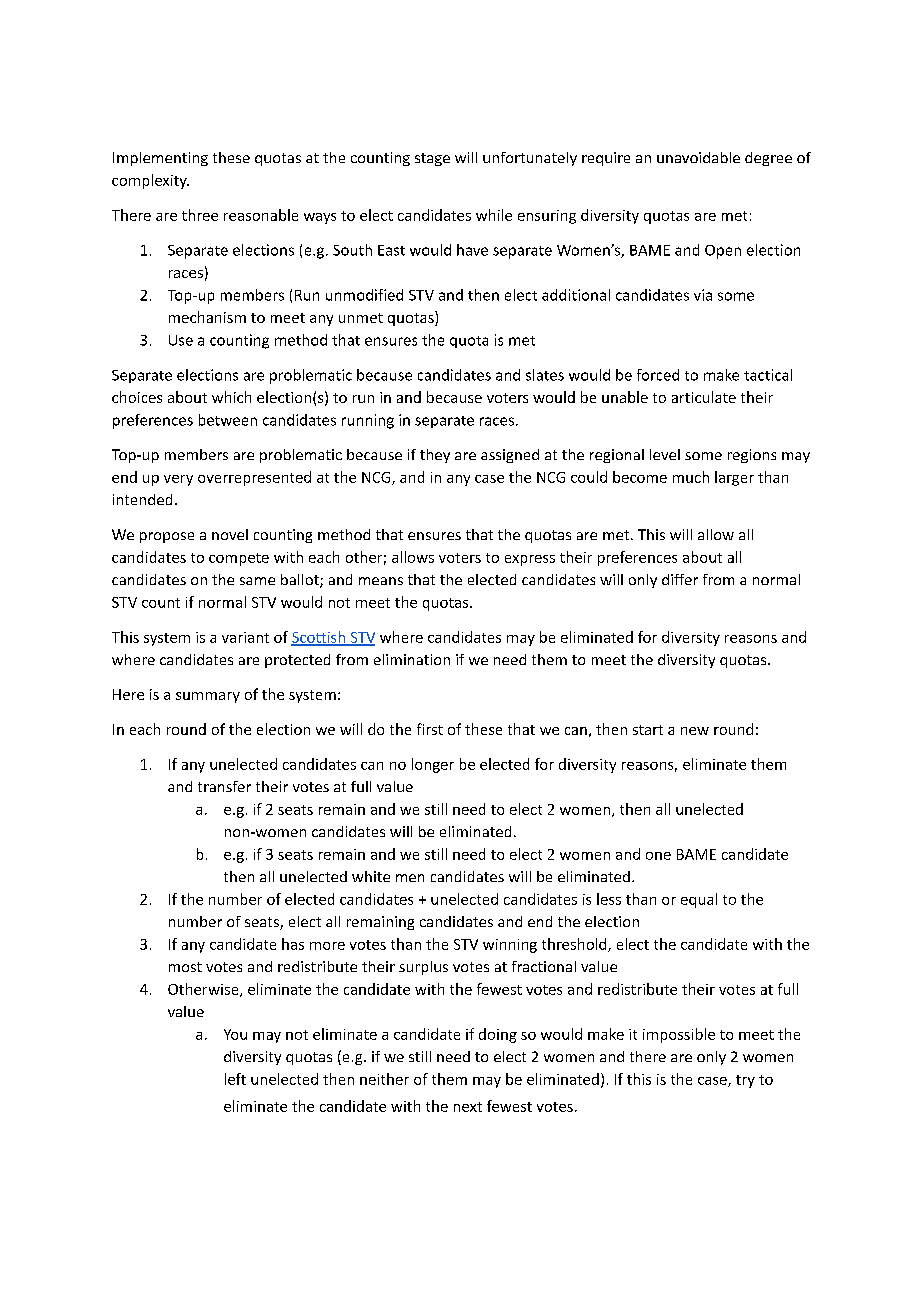 This screenshot has width=924, height=1307. I want to click on they, so click(435, 456).
